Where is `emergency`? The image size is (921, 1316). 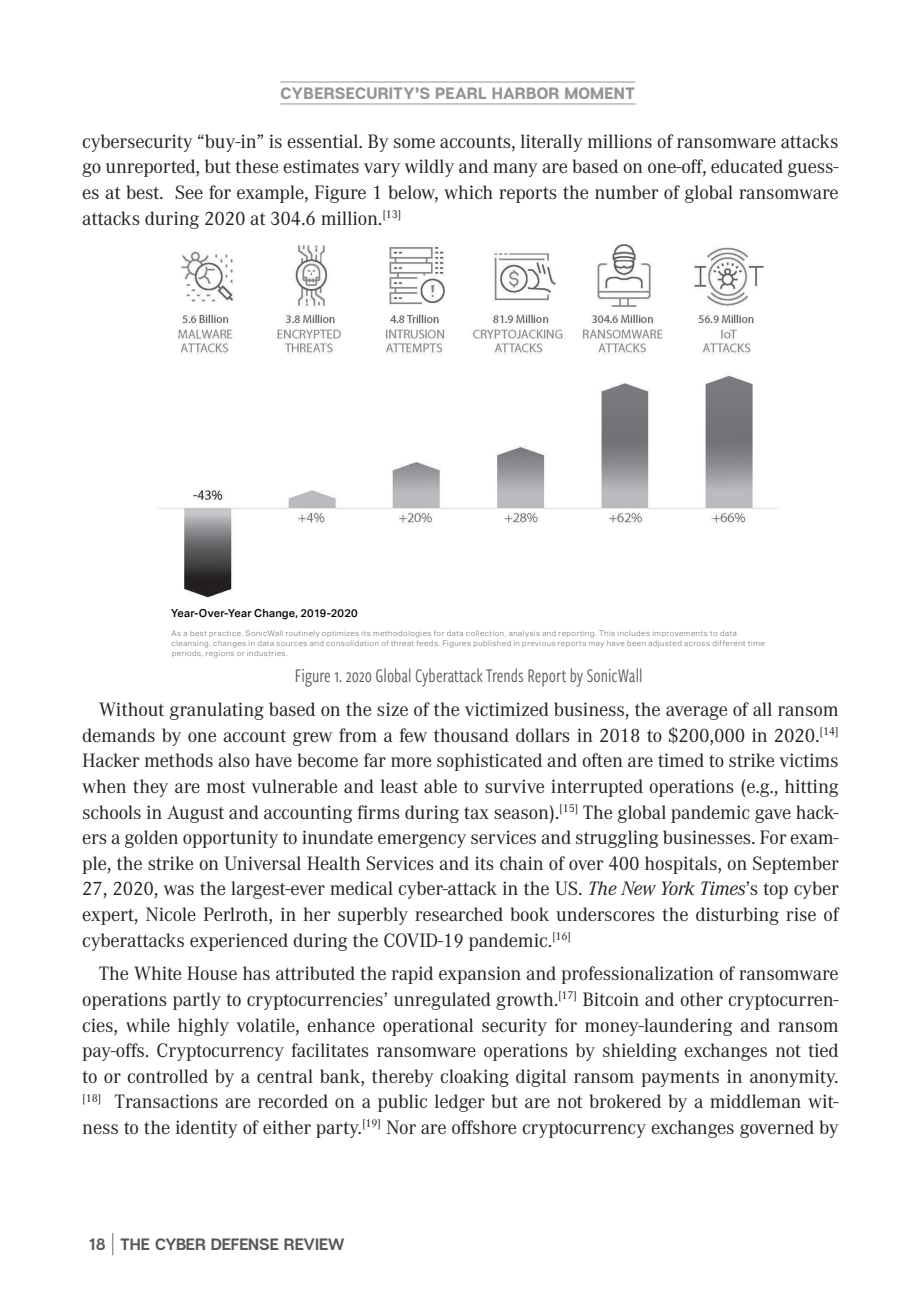
emergency is located at coordinates (422, 841).
